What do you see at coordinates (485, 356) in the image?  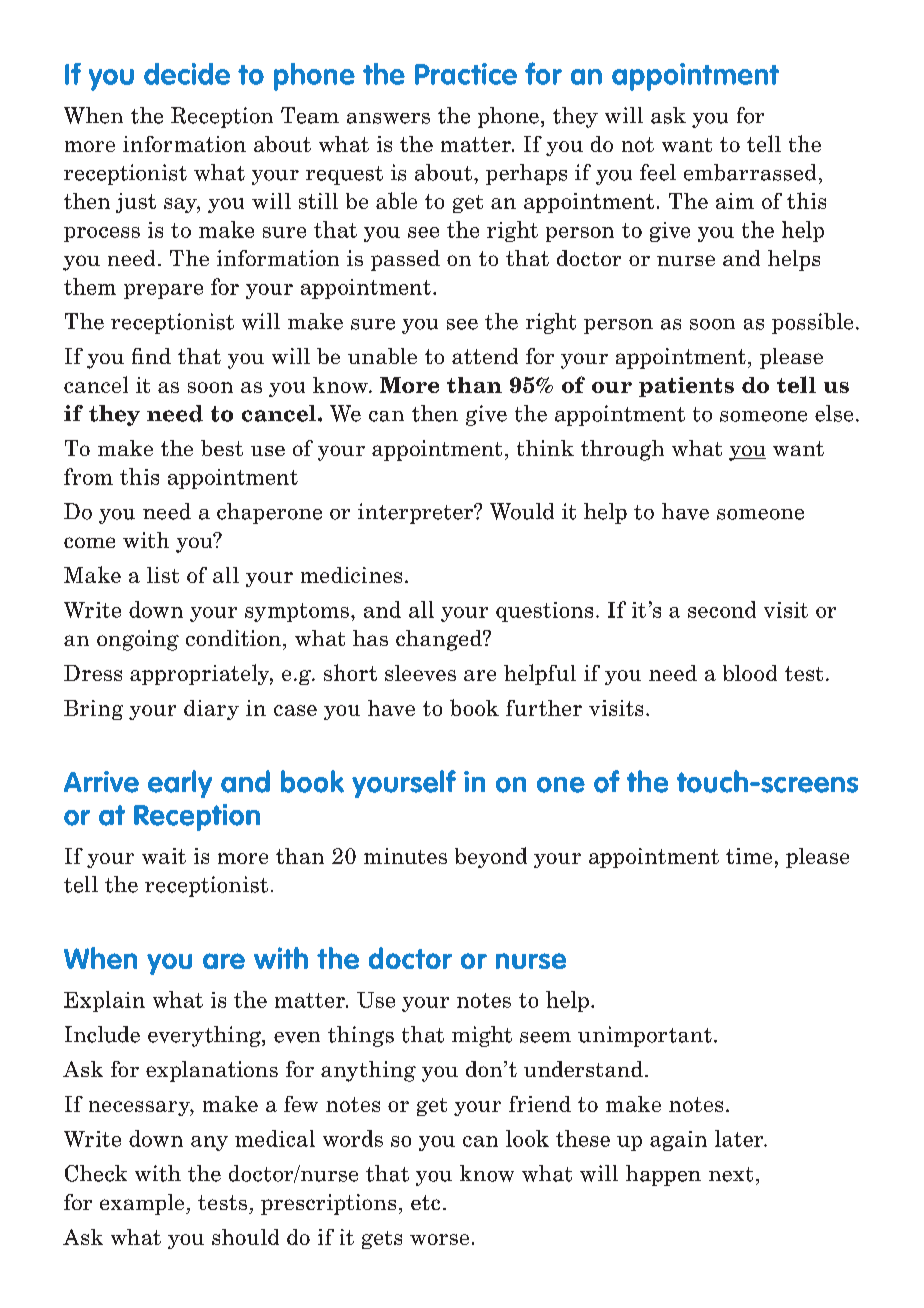 I see `attend` at bounding box center [485, 356].
